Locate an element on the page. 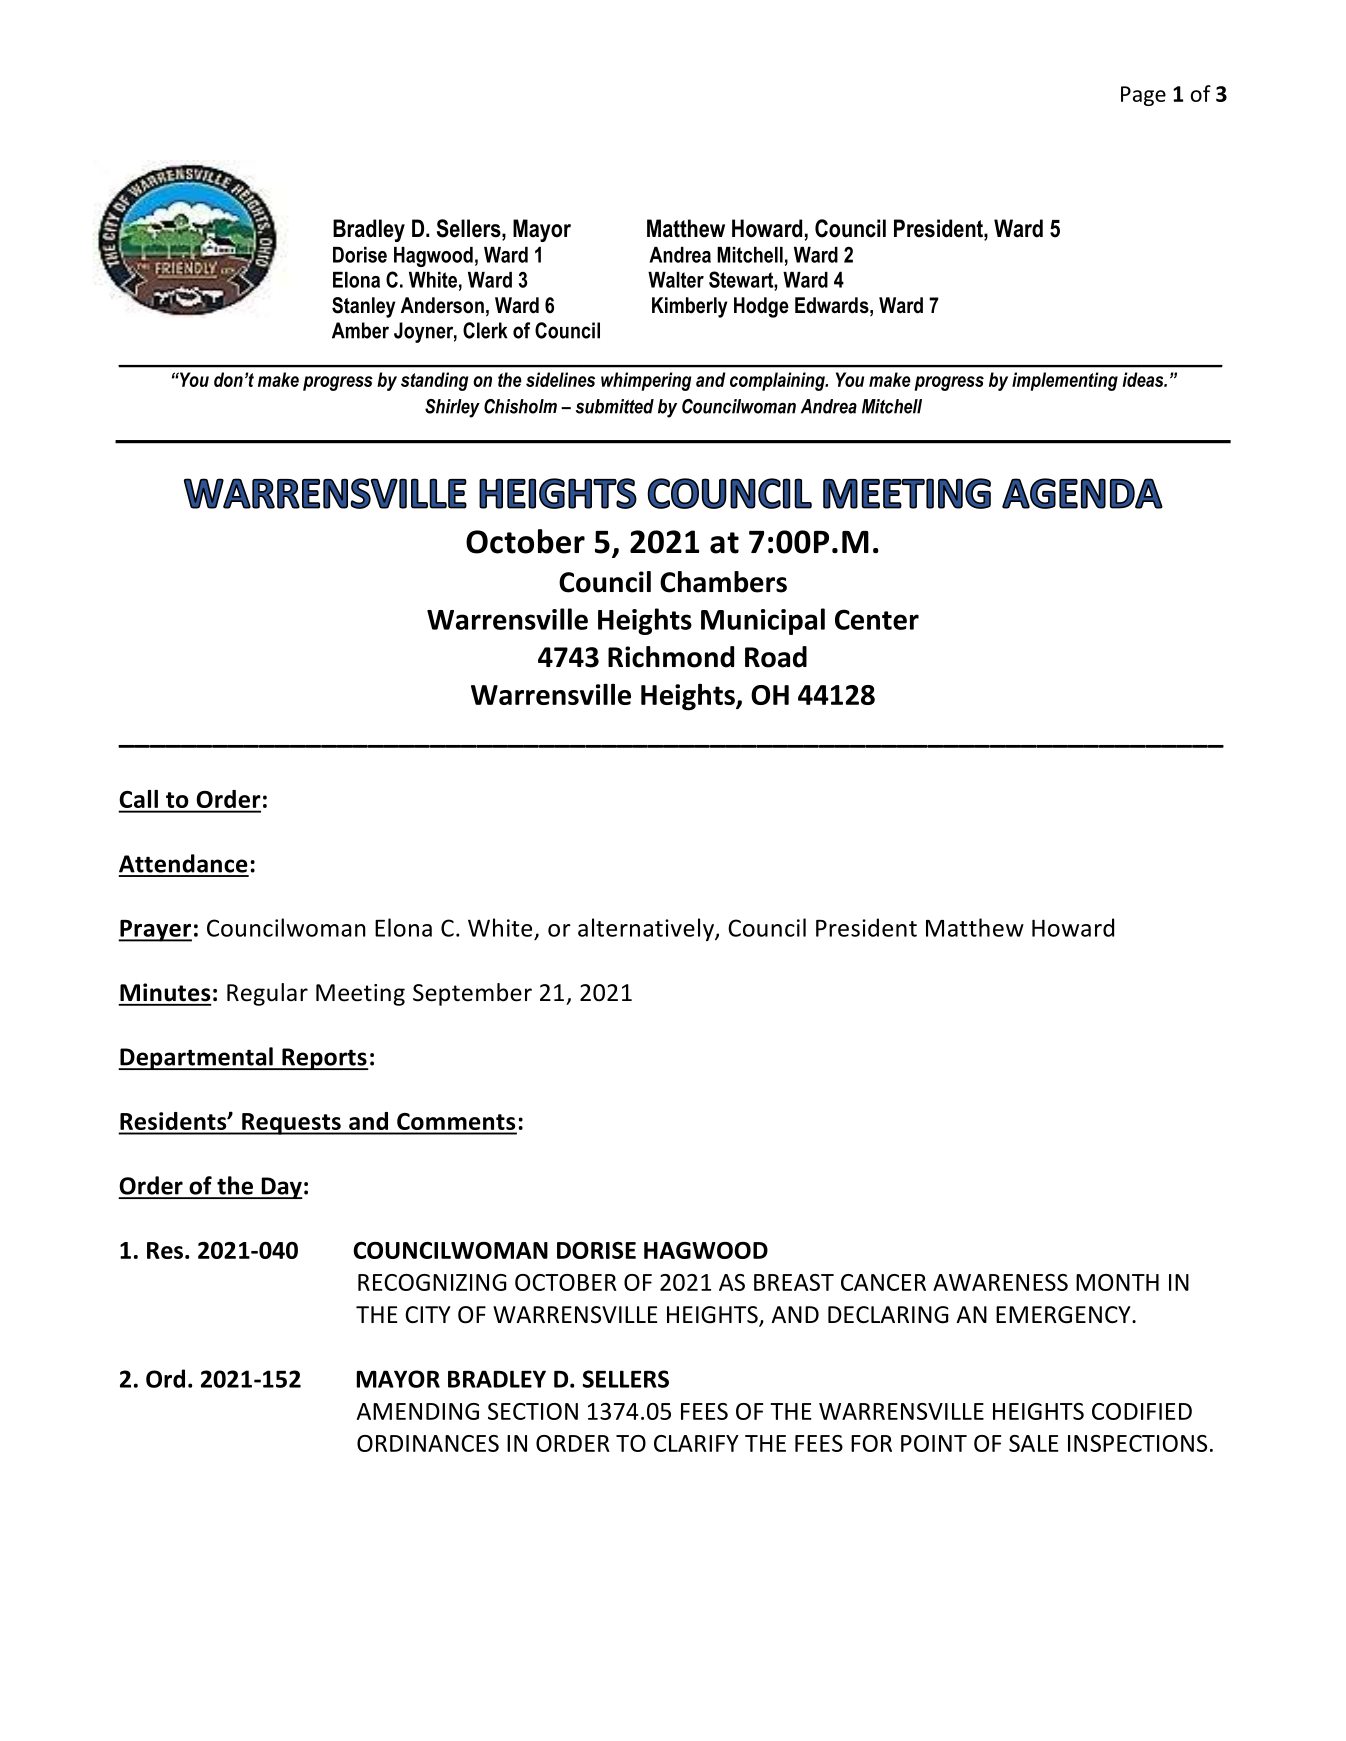  AMENDING is located at coordinates (418, 1411).
